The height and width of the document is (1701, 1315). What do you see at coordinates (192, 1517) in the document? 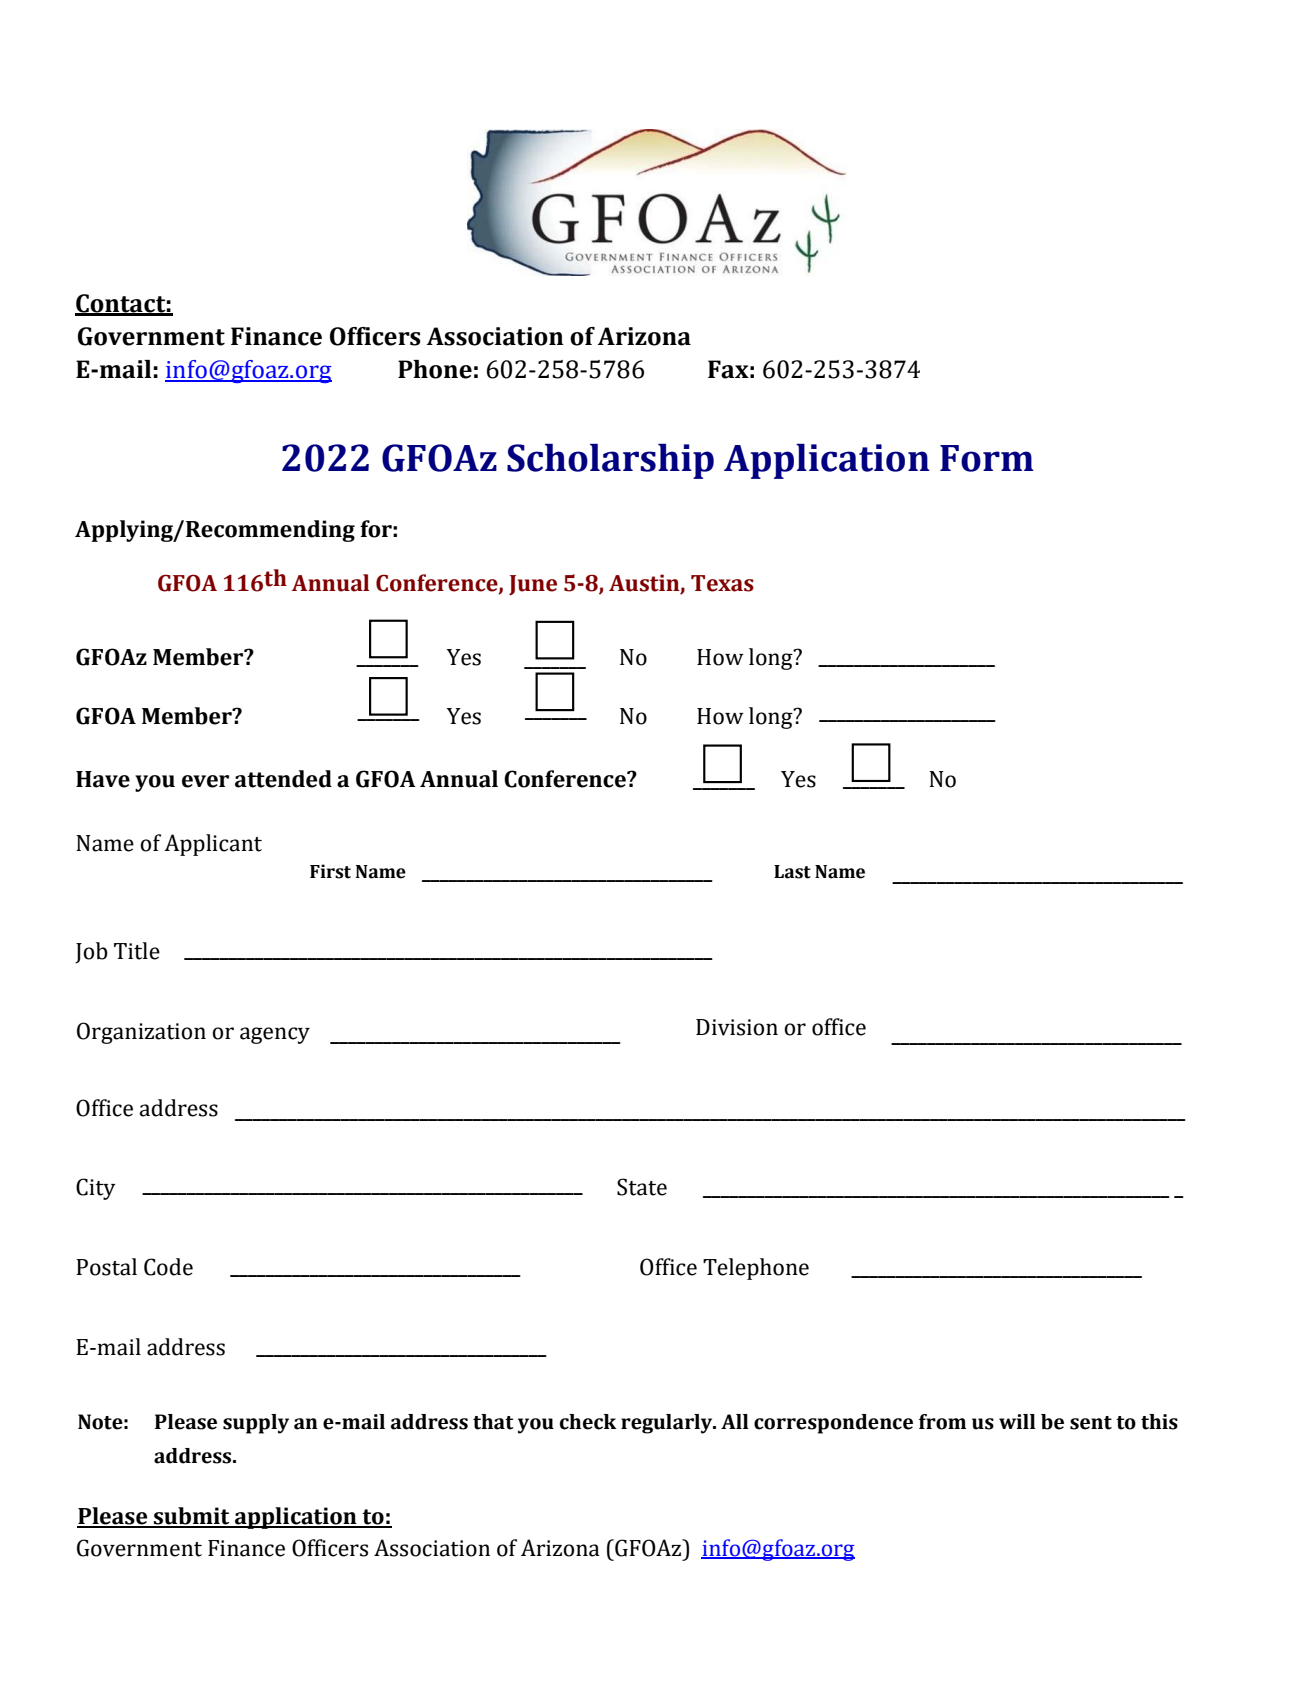
I see `submit` at bounding box center [192, 1517].
